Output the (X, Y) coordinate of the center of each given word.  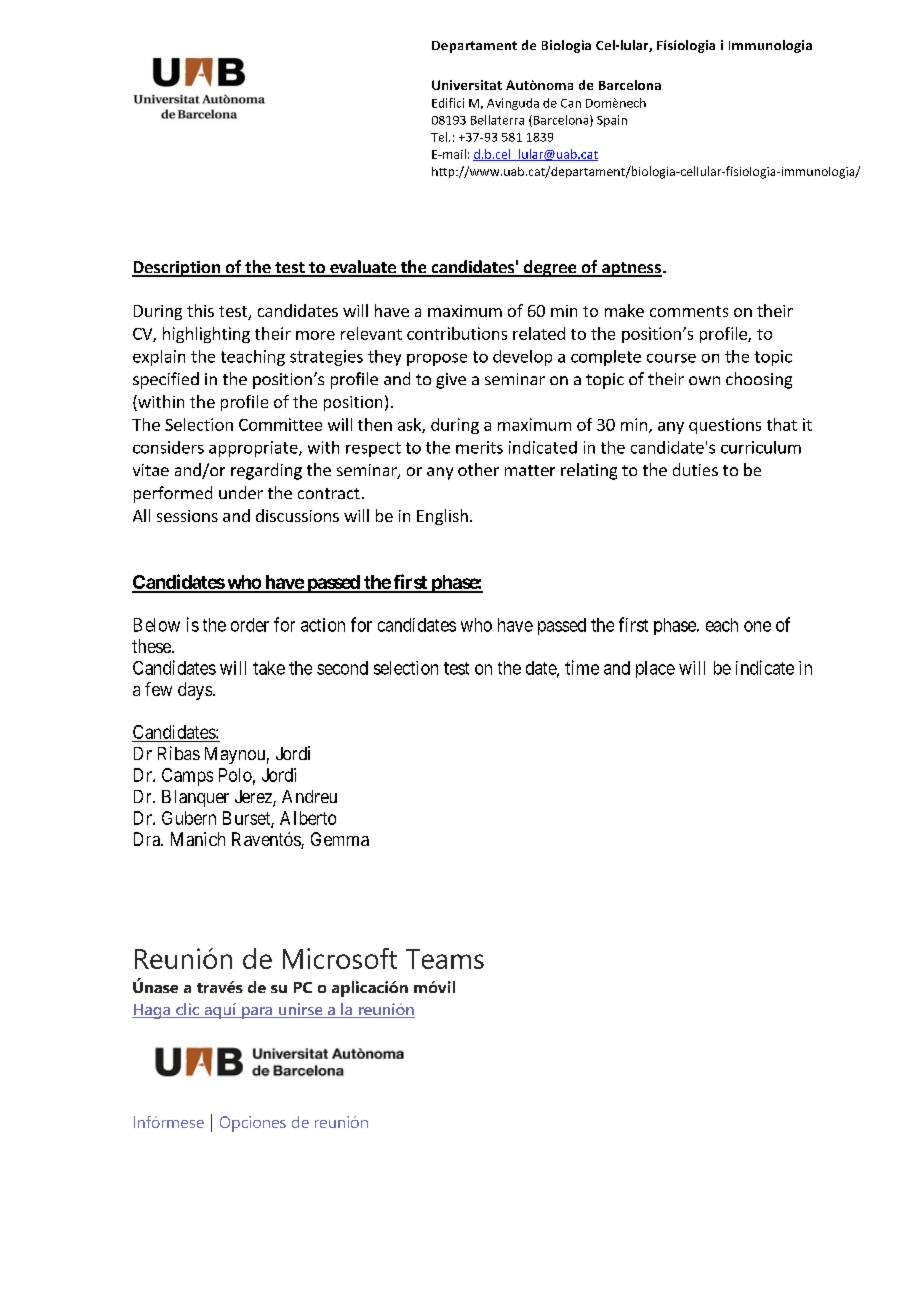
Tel (440, 137)
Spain (612, 121)
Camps (187, 777)
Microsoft (340, 958)
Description (177, 269)
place (655, 669)
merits (479, 447)
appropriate (254, 449)
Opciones (253, 1124)
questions (725, 426)
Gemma (340, 839)
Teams (445, 959)
